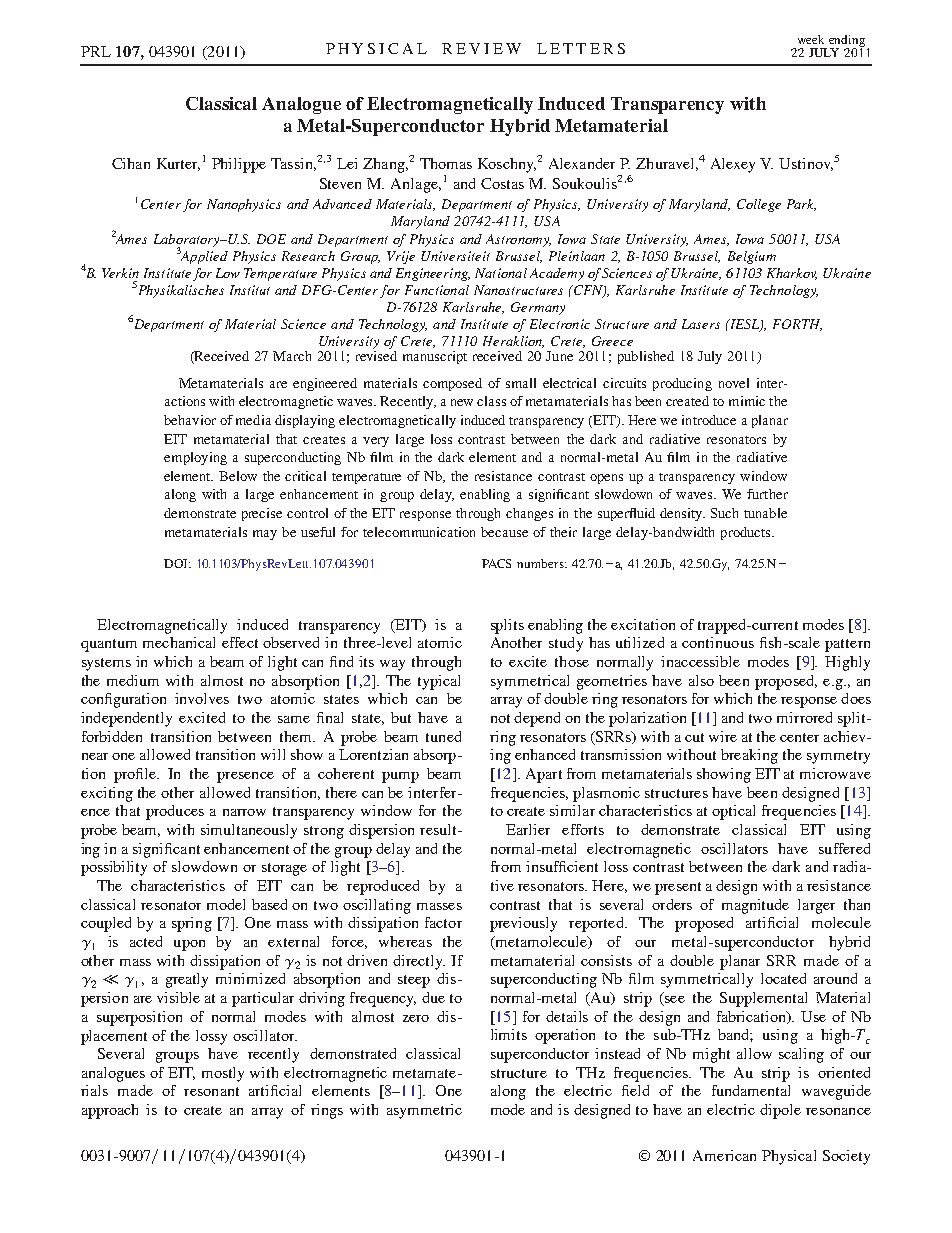 The image size is (952, 1233). What do you see at coordinates (811, 39) in the page?
I see `week` at bounding box center [811, 39].
